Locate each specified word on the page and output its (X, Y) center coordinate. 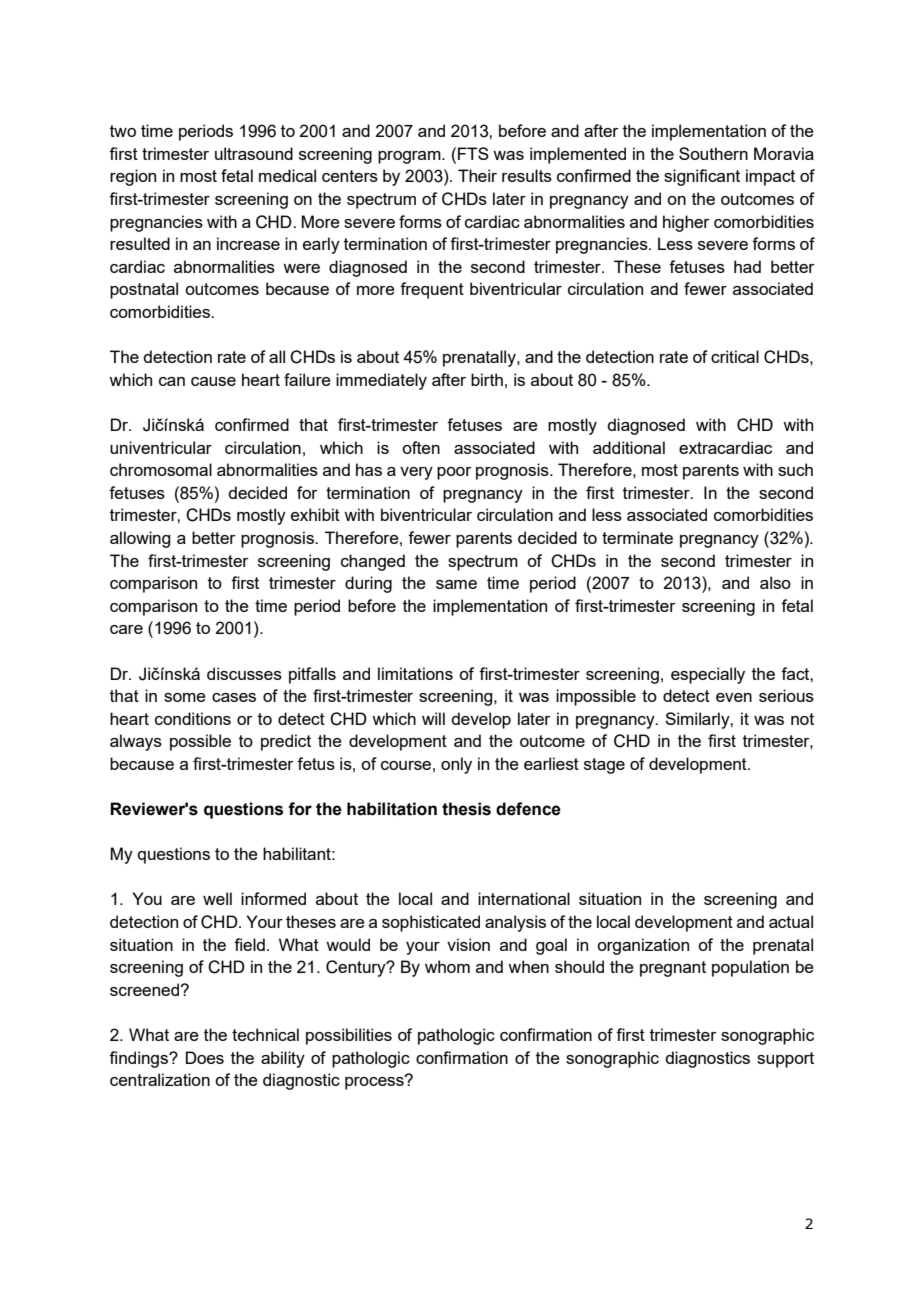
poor (454, 473)
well (217, 898)
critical (735, 356)
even (734, 697)
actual (791, 921)
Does (205, 1057)
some (185, 697)
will (433, 718)
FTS (473, 153)
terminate (637, 537)
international (524, 898)
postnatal (144, 290)
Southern (713, 153)
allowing (140, 539)
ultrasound (254, 153)
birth (487, 379)
